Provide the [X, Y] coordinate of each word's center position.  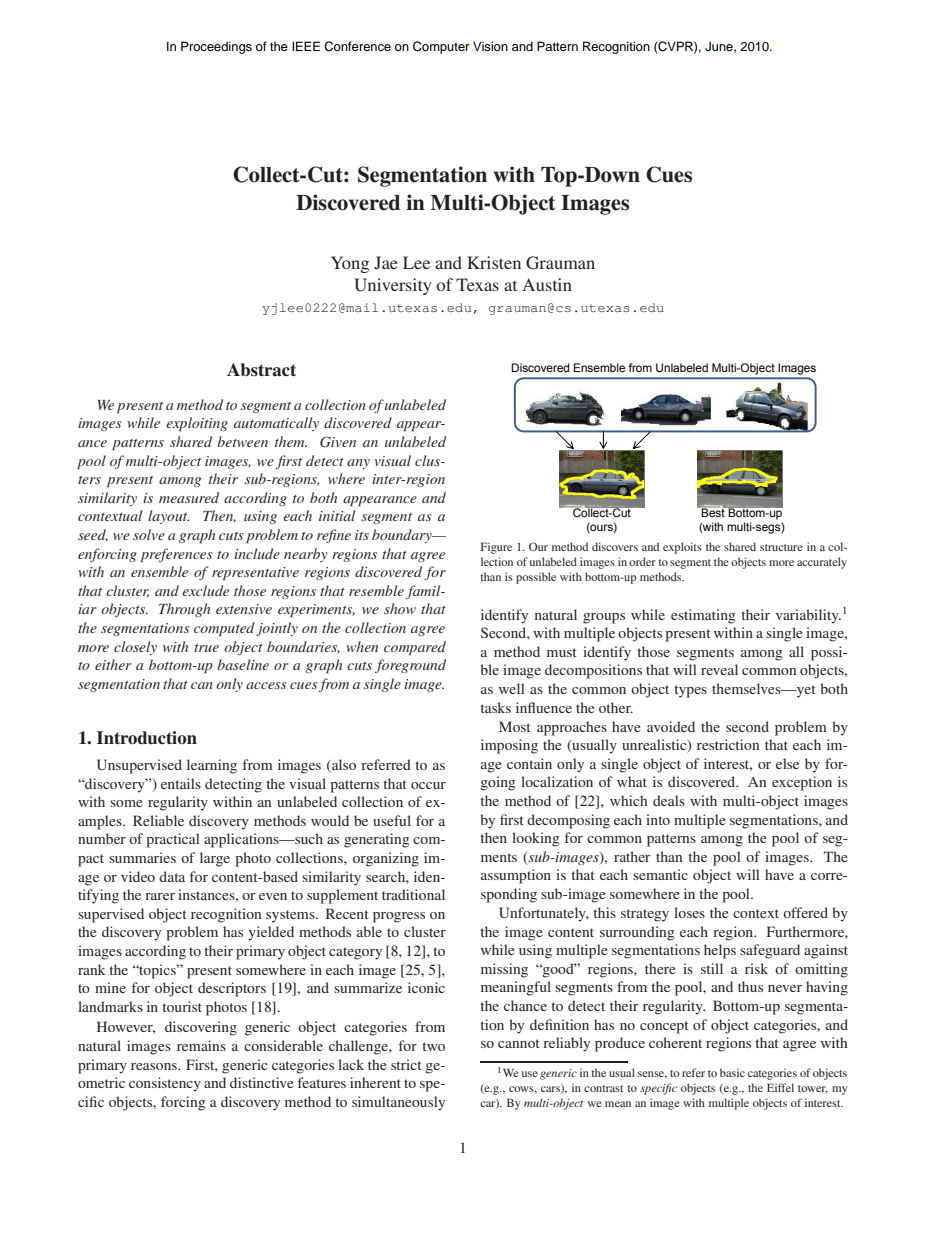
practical [173, 840]
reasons [155, 1066]
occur [428, 785]
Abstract [261, 370]
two [434, 1046]
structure [781, 547]
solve [149, 534]
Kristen [494, 262]
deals [669, 800]
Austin [547, 284]
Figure [496, 548]
